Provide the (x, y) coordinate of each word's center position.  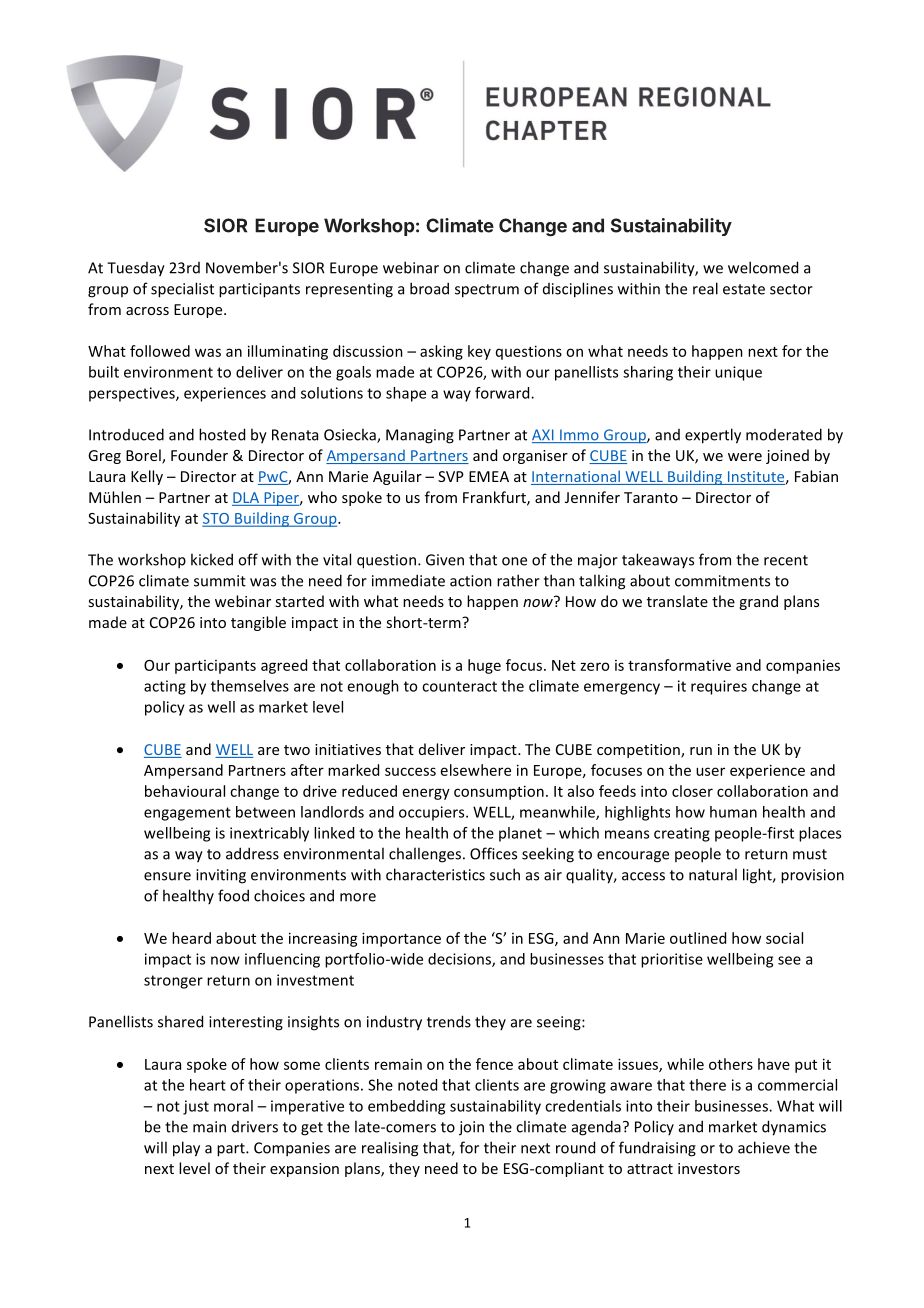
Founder (199, 455)
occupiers (433, 813)
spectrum (487, 291)
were (745, 457)
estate (744, 289)
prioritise (672, 960)
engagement (187, 814)
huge (484, 666)
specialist (182, 290)
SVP (451, 476)
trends (449, 1021)
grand (758, 602)
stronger (173, 982)
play (186, 1149)
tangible (258, 623)
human (733, 812)
